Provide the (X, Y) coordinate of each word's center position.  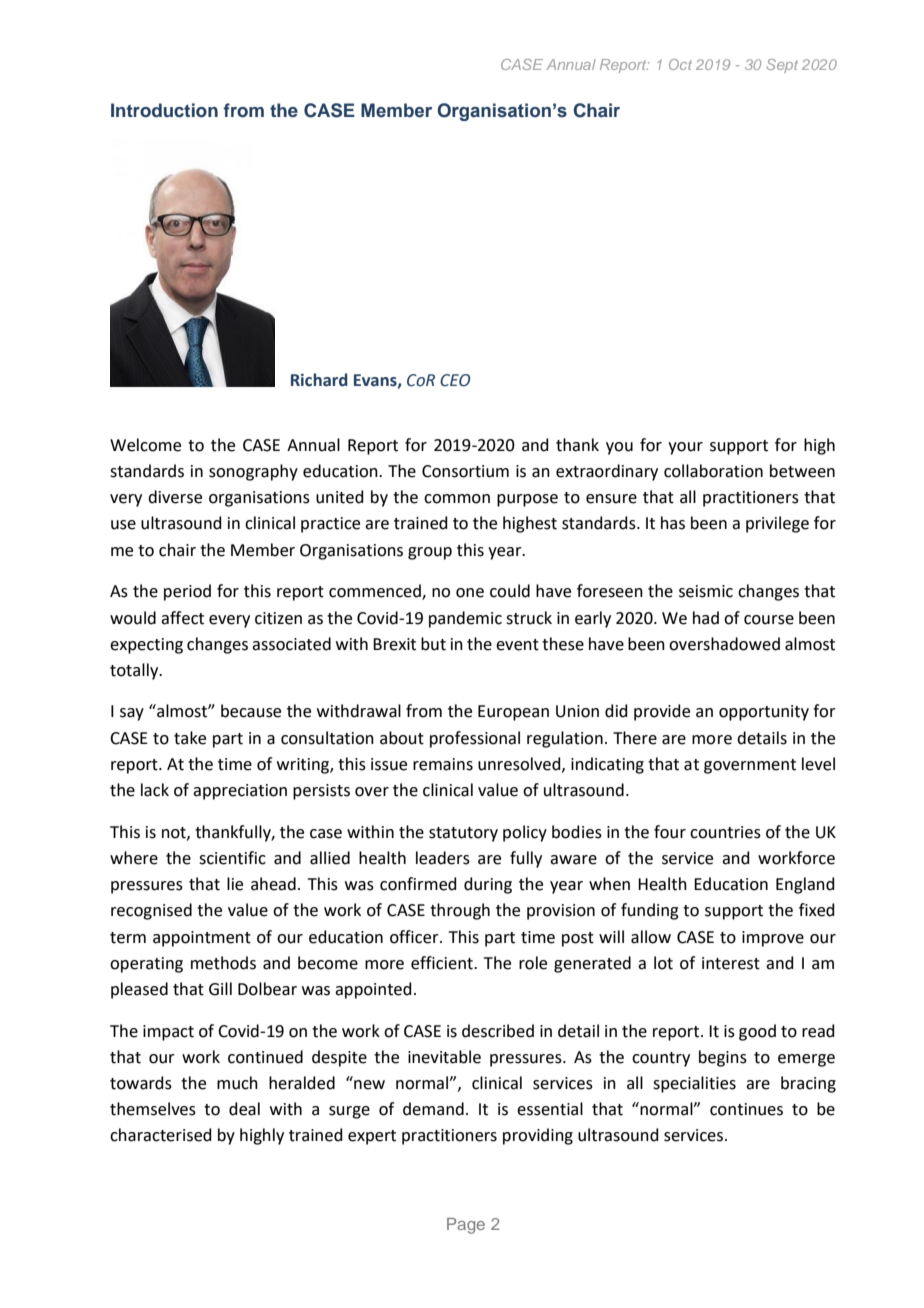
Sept (782, 66)
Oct (680, 64)
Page (466, 1226)
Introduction (164, 110)
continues (746, 1109)
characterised (161, 1135)
